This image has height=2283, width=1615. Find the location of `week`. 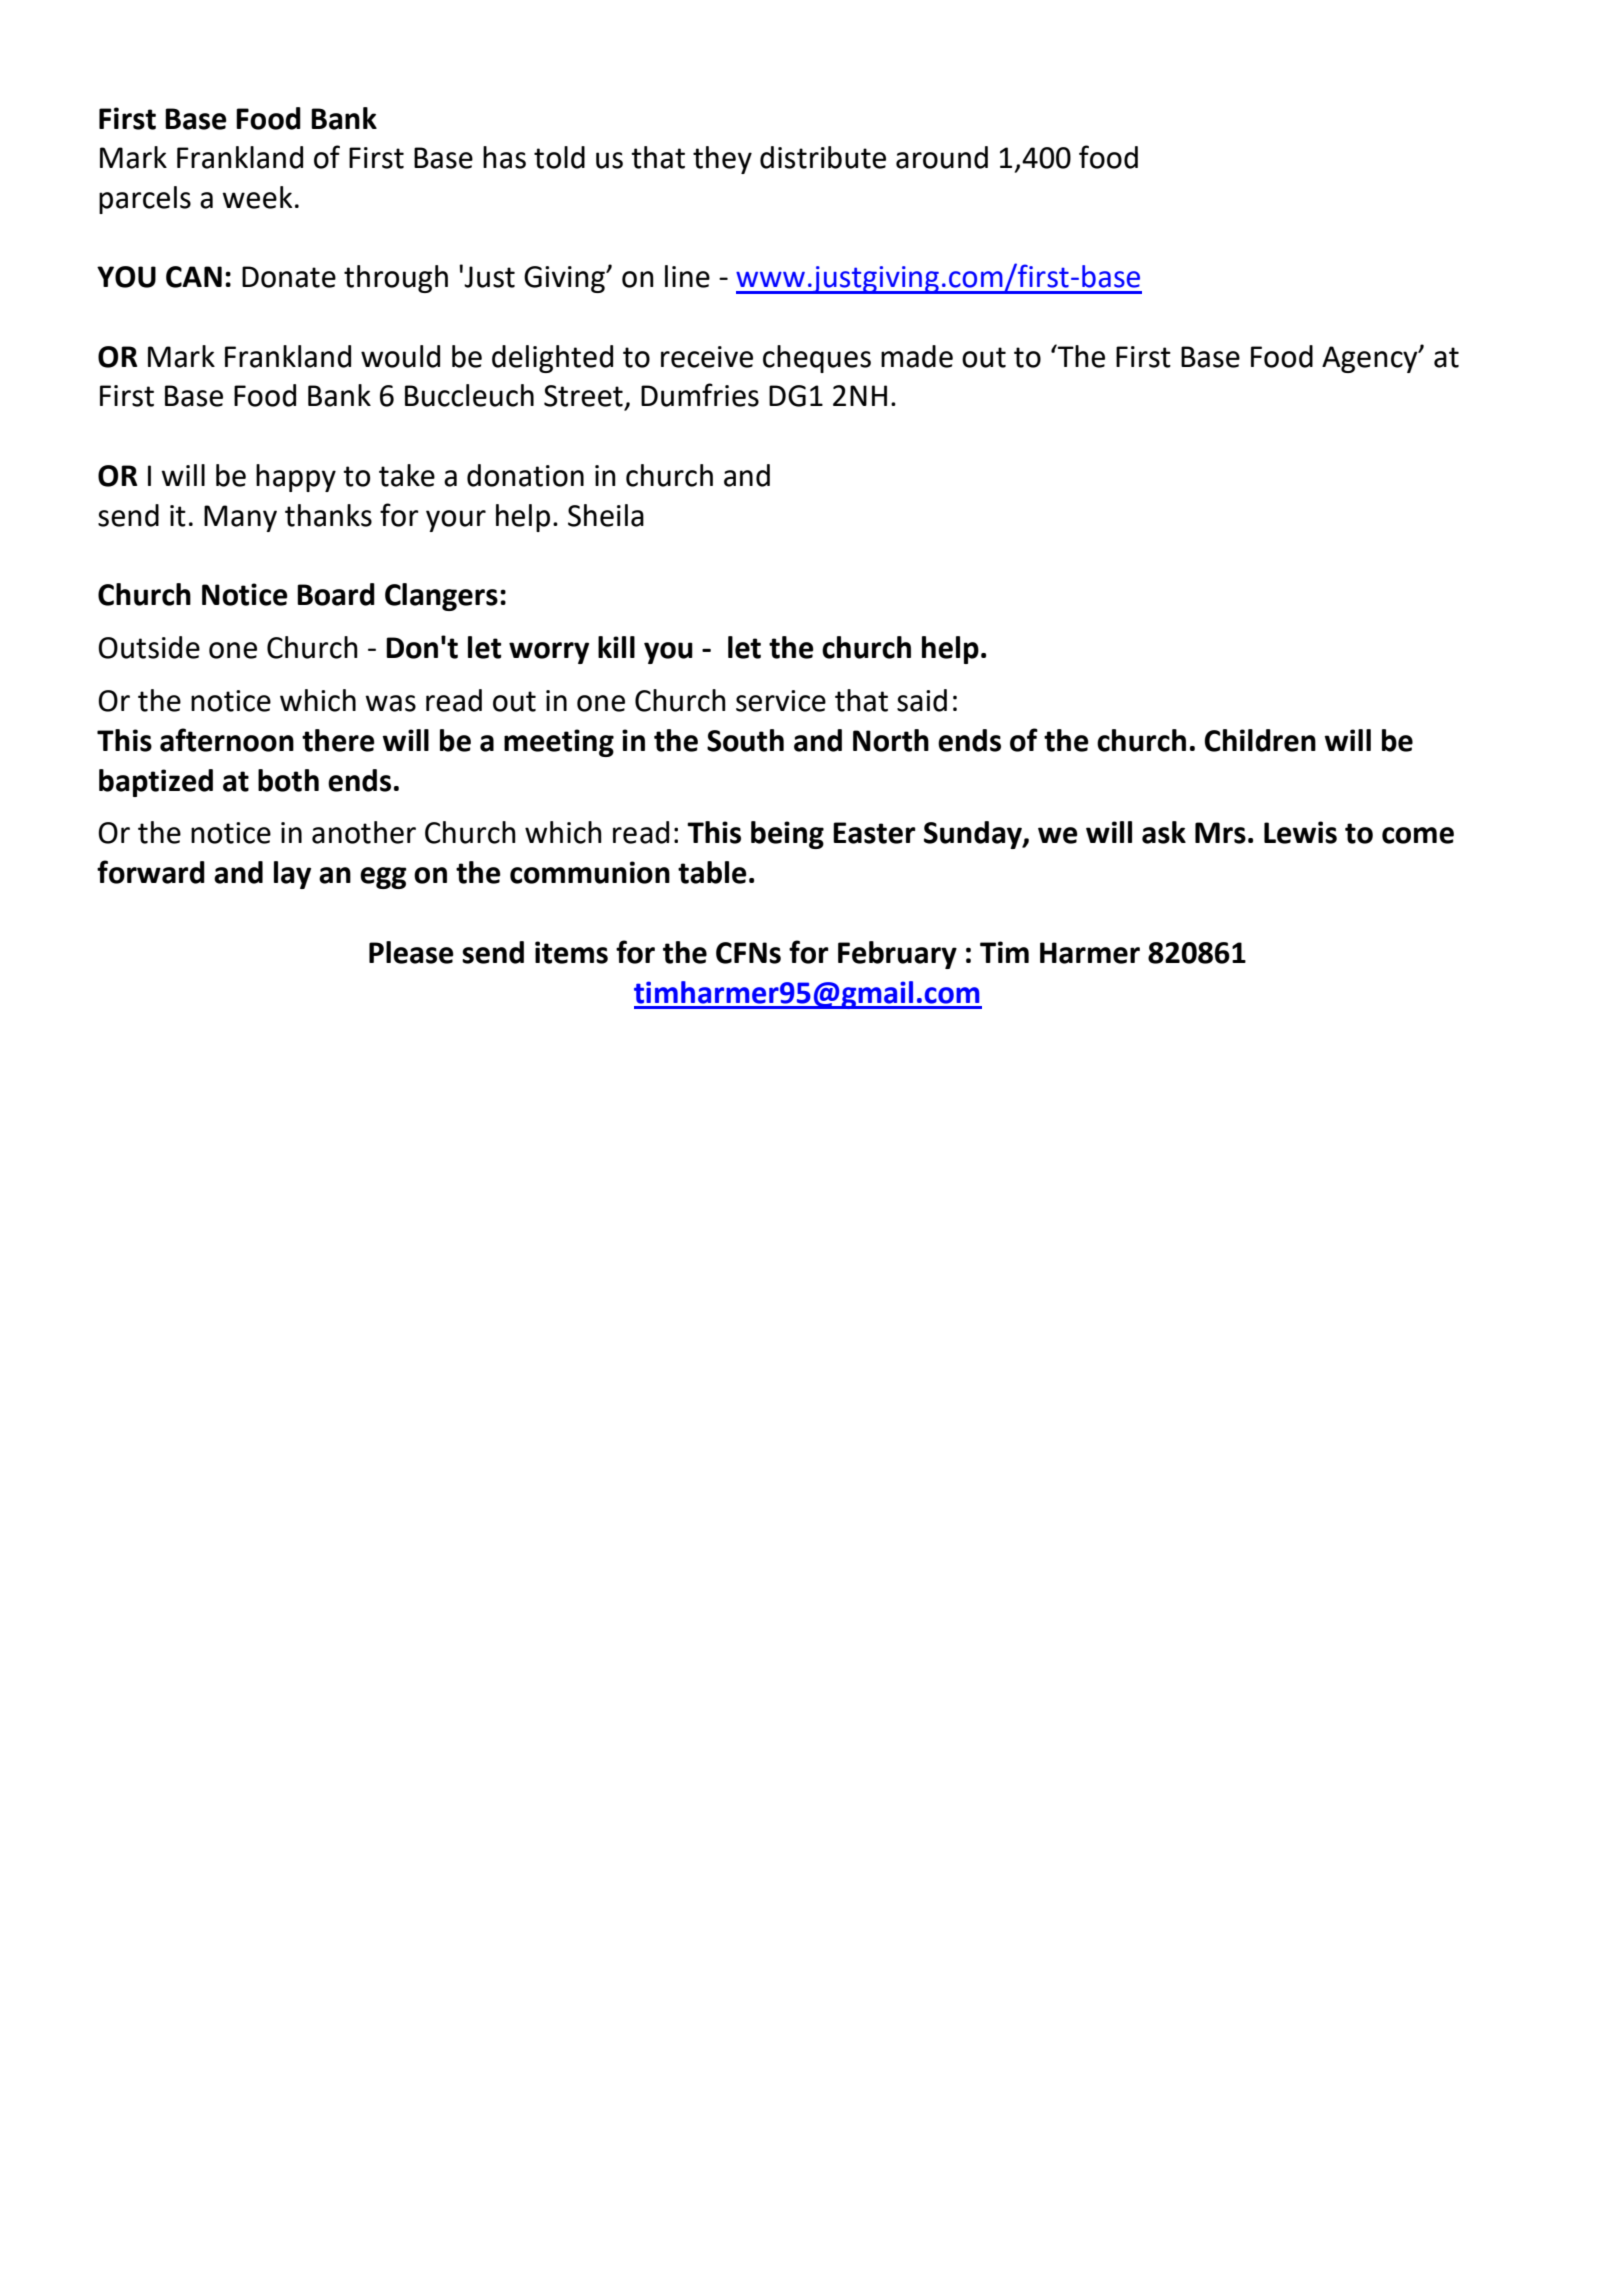

week is located at coordinates (257, 197).
